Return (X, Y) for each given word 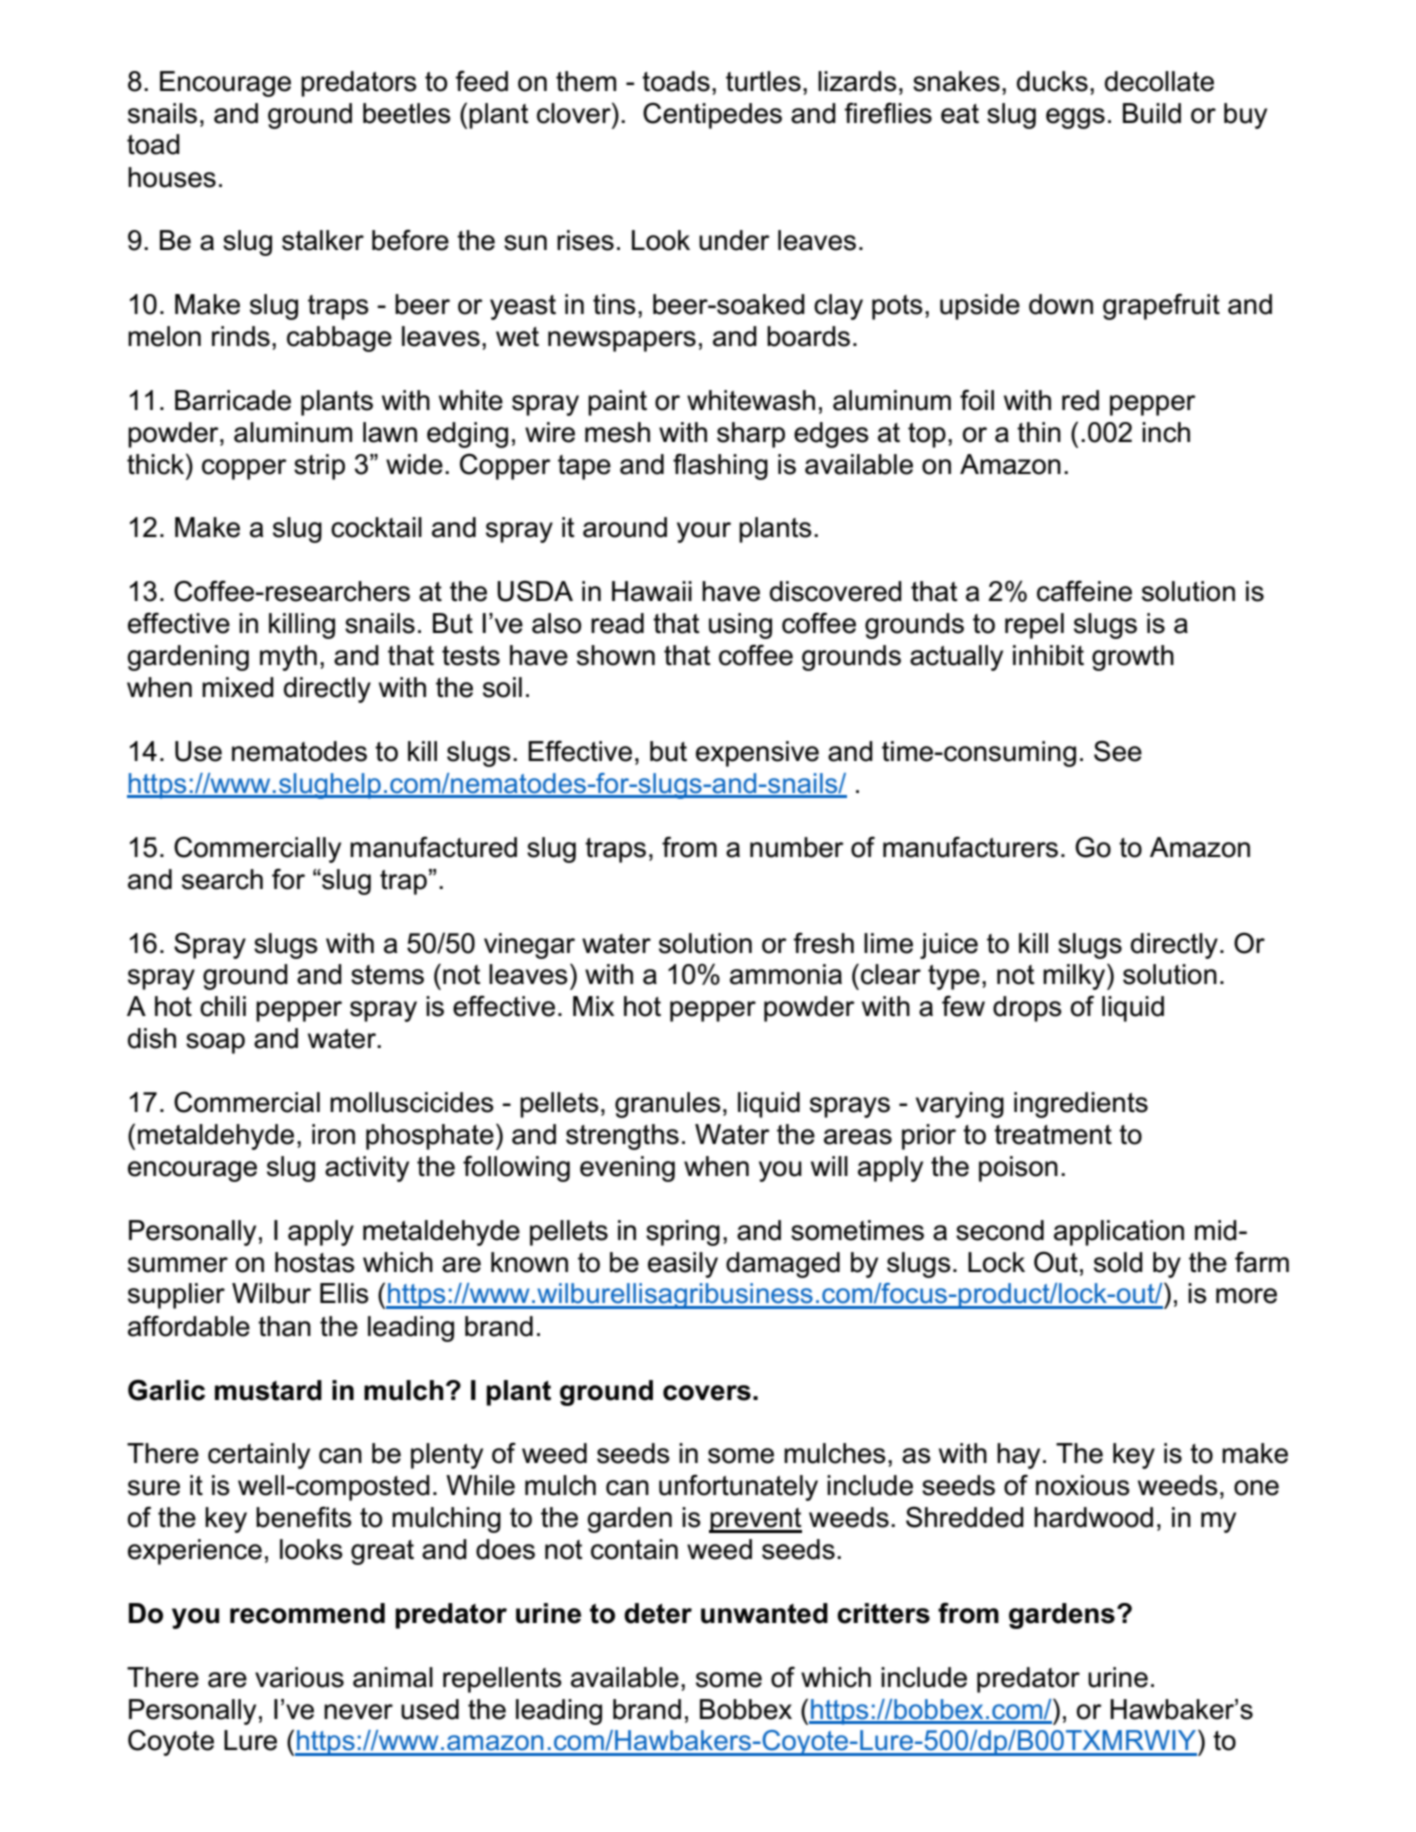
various (299, 1677)
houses (172, 177)
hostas (315, 1262)
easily (683, 1265)
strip (319, 467)
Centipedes (712, 115)
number (797, 847)
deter (658, 1613)
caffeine (1084, 591)
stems (387, 975)
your (704, 532)
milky (1075, 976)
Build (1152, 113)
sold (1118, 1262)
